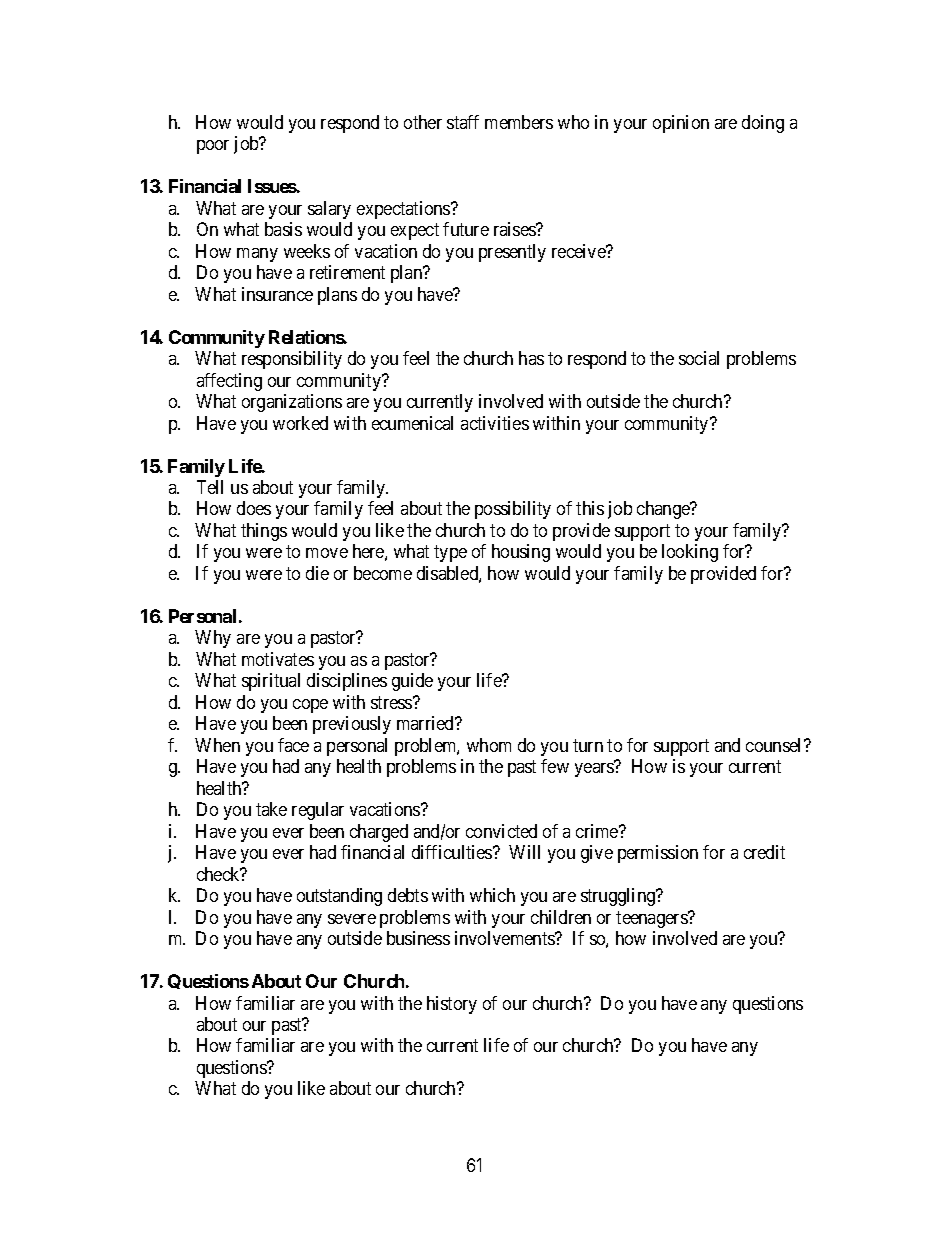  I want to click on history, so click(452, 1005).
